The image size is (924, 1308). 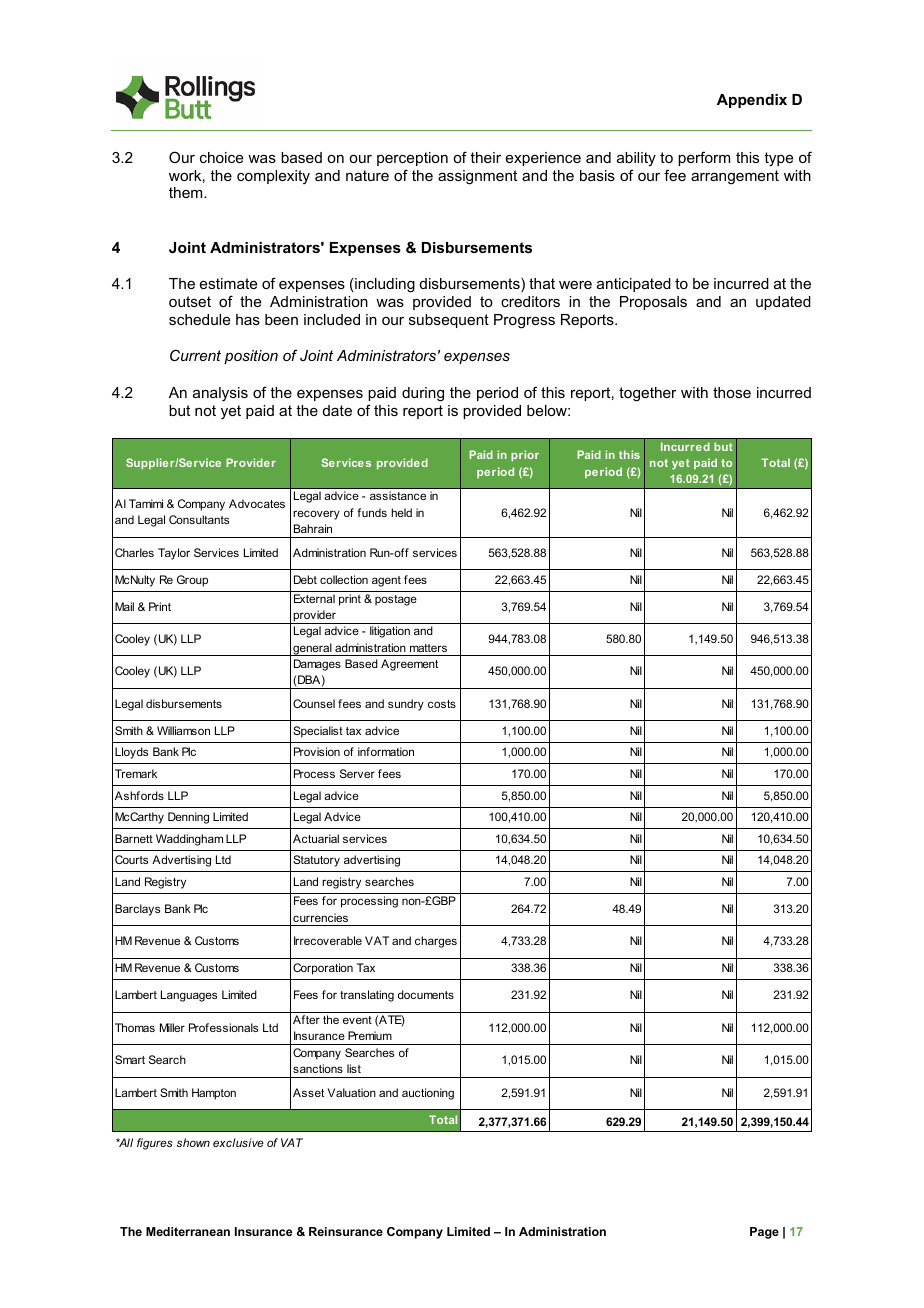 I want to click on Mediterranean, so click(x=188, y=1231).
